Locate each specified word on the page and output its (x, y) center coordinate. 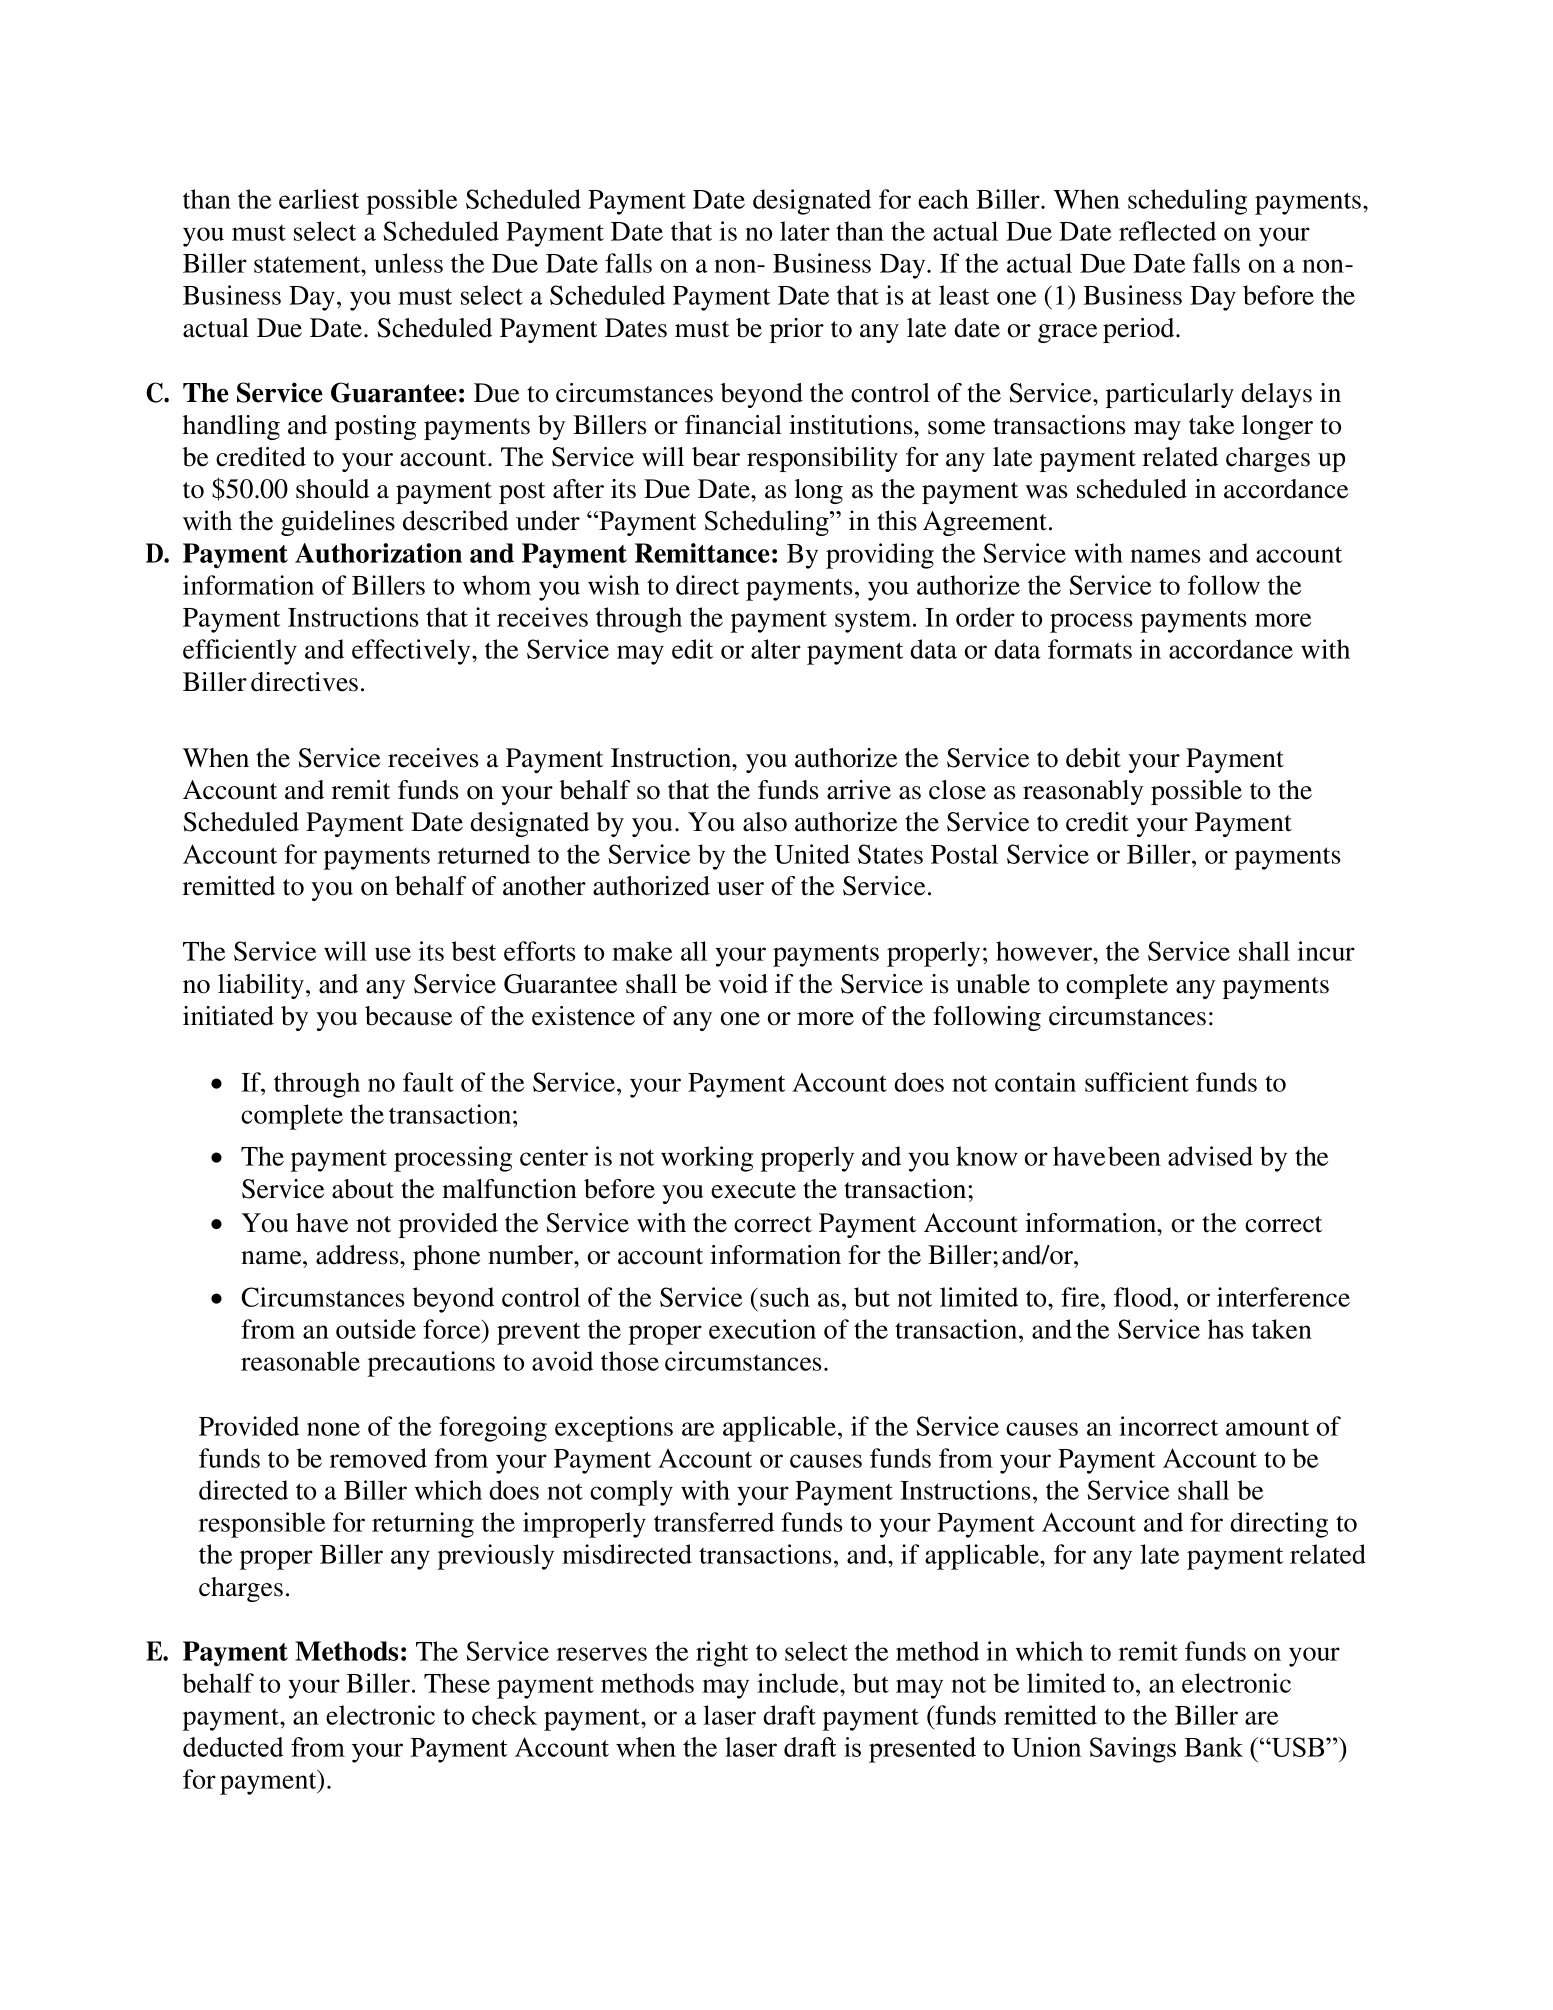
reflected (1167, 231)
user (740, 889)
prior (797, 330)
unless (408, 263)
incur (1326, 951)
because (408, 1016)
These (457, 1683)
